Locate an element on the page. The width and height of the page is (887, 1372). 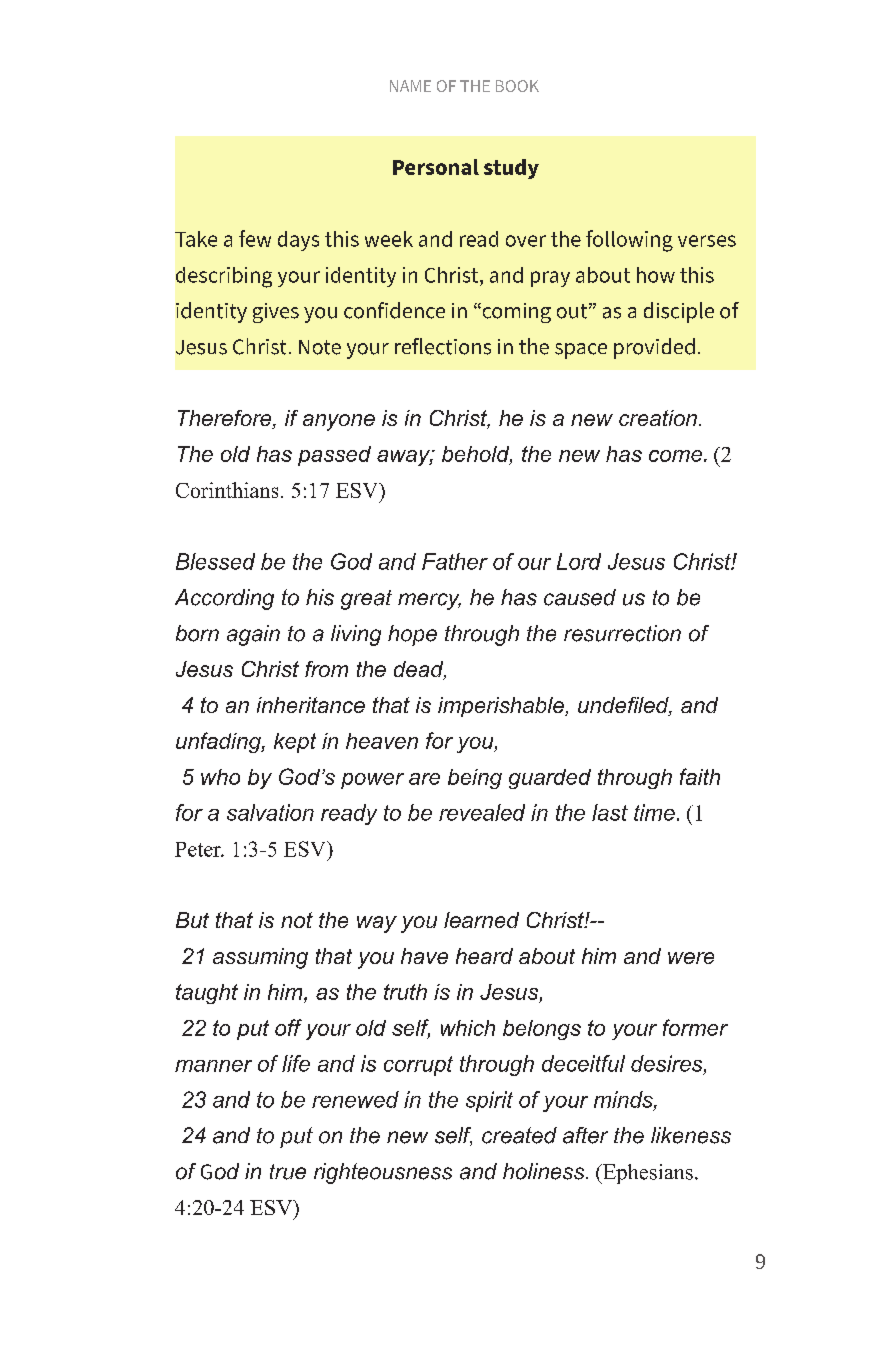
true is located at coordinates (288, 1172).
